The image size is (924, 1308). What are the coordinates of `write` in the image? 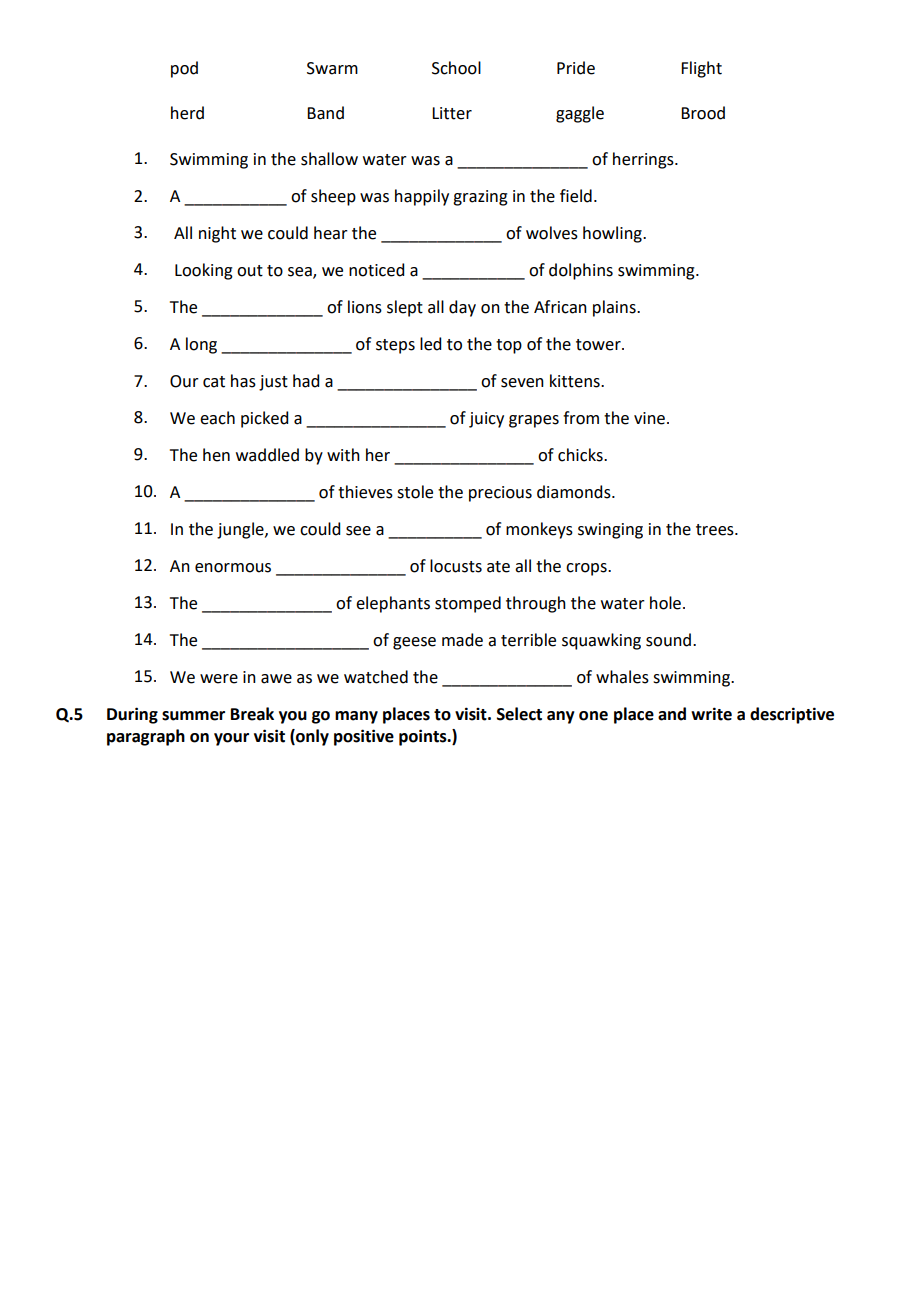 It's located at (711, 714).
